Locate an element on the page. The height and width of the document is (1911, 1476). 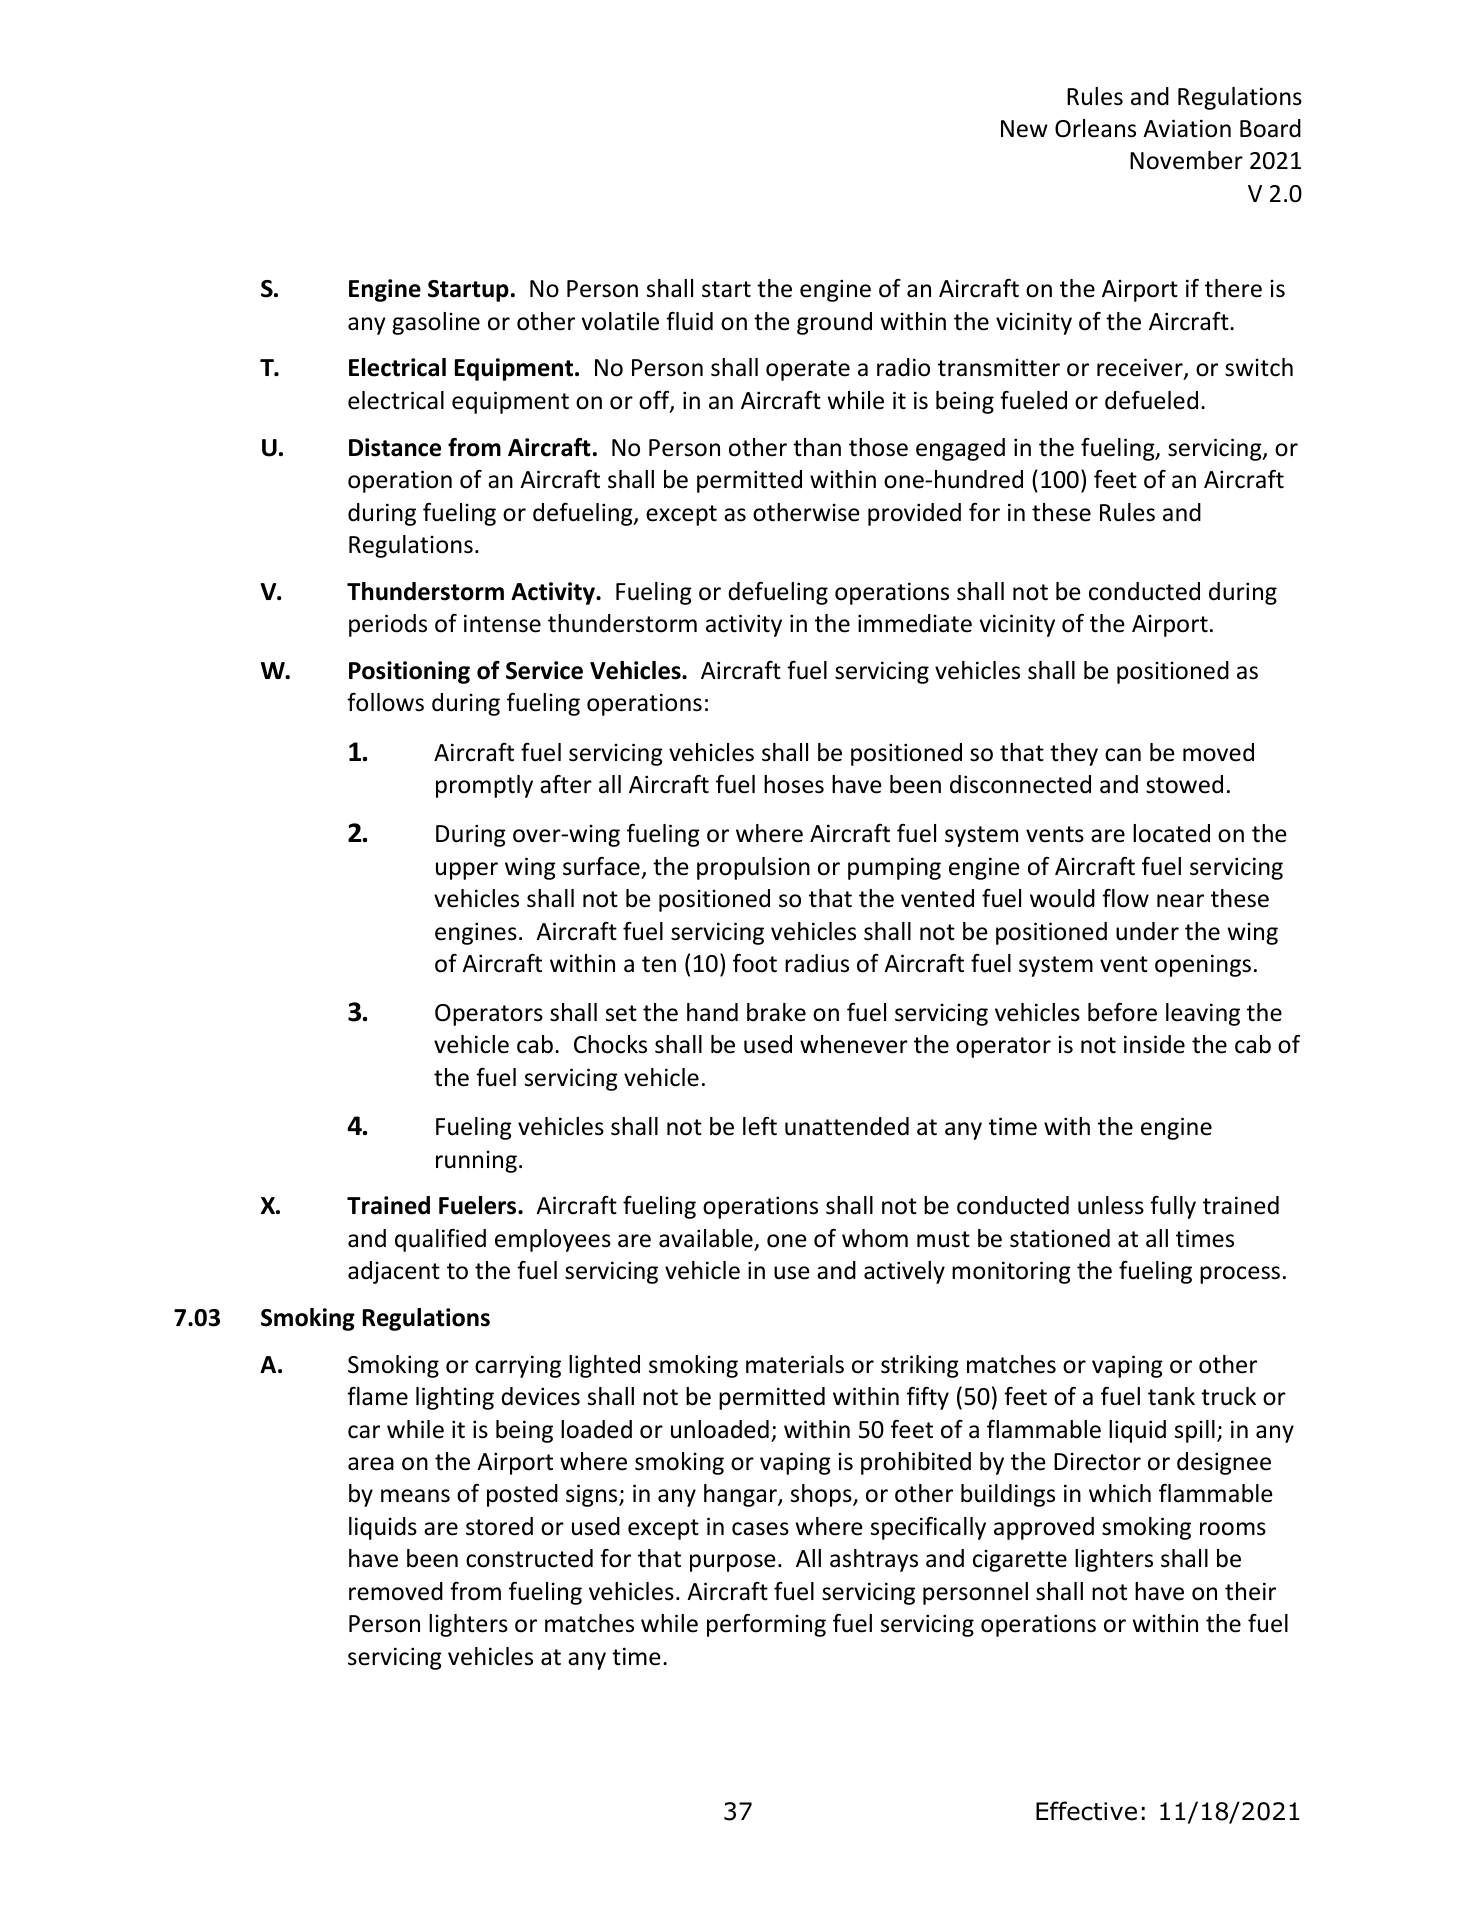
fully is located at coordinates (1173, 1207).
